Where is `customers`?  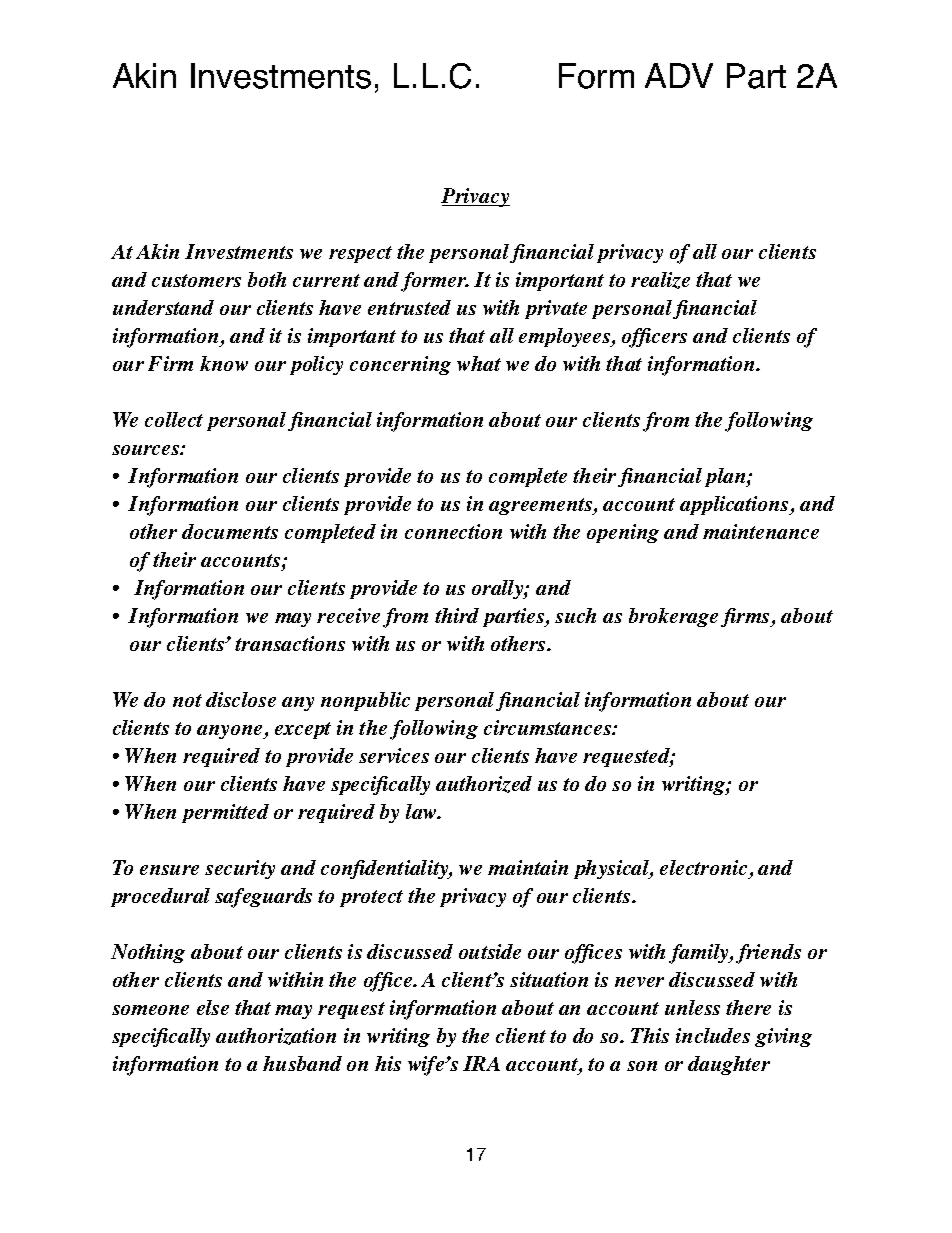
customers is located at coordinates (196, 280).
